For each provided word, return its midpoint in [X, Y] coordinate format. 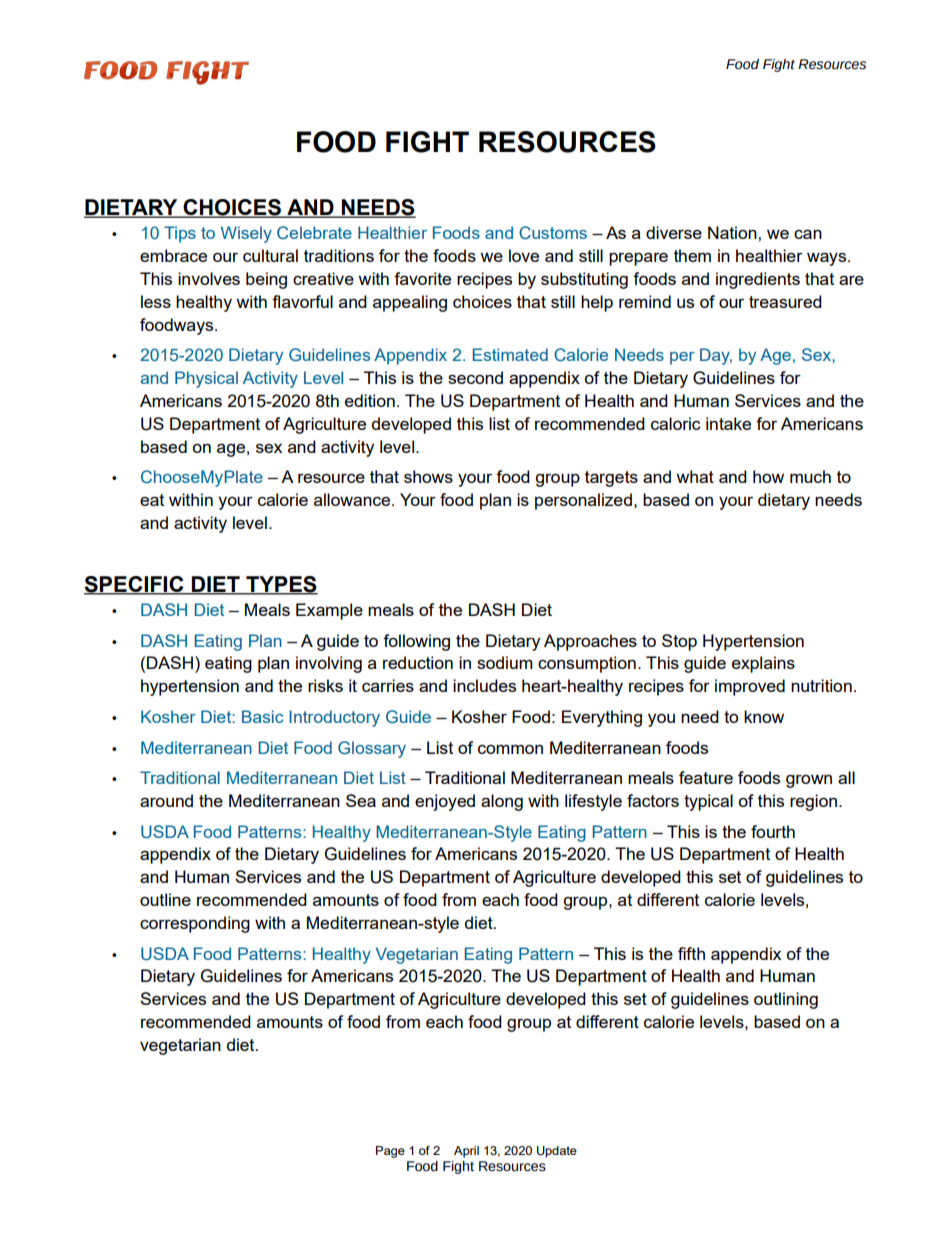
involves [209, 278]
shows [428, 476]
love [524, 255]
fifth [691, 953]
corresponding [195, 924]
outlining [786, 1000]
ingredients [758, 280]
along [502, 802]
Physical [206, 379]
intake [728, 423]
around [166, 800]
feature [706, 777]
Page [390, 1152]
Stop [679, 642]
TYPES [281, 585]
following [416, 642]
